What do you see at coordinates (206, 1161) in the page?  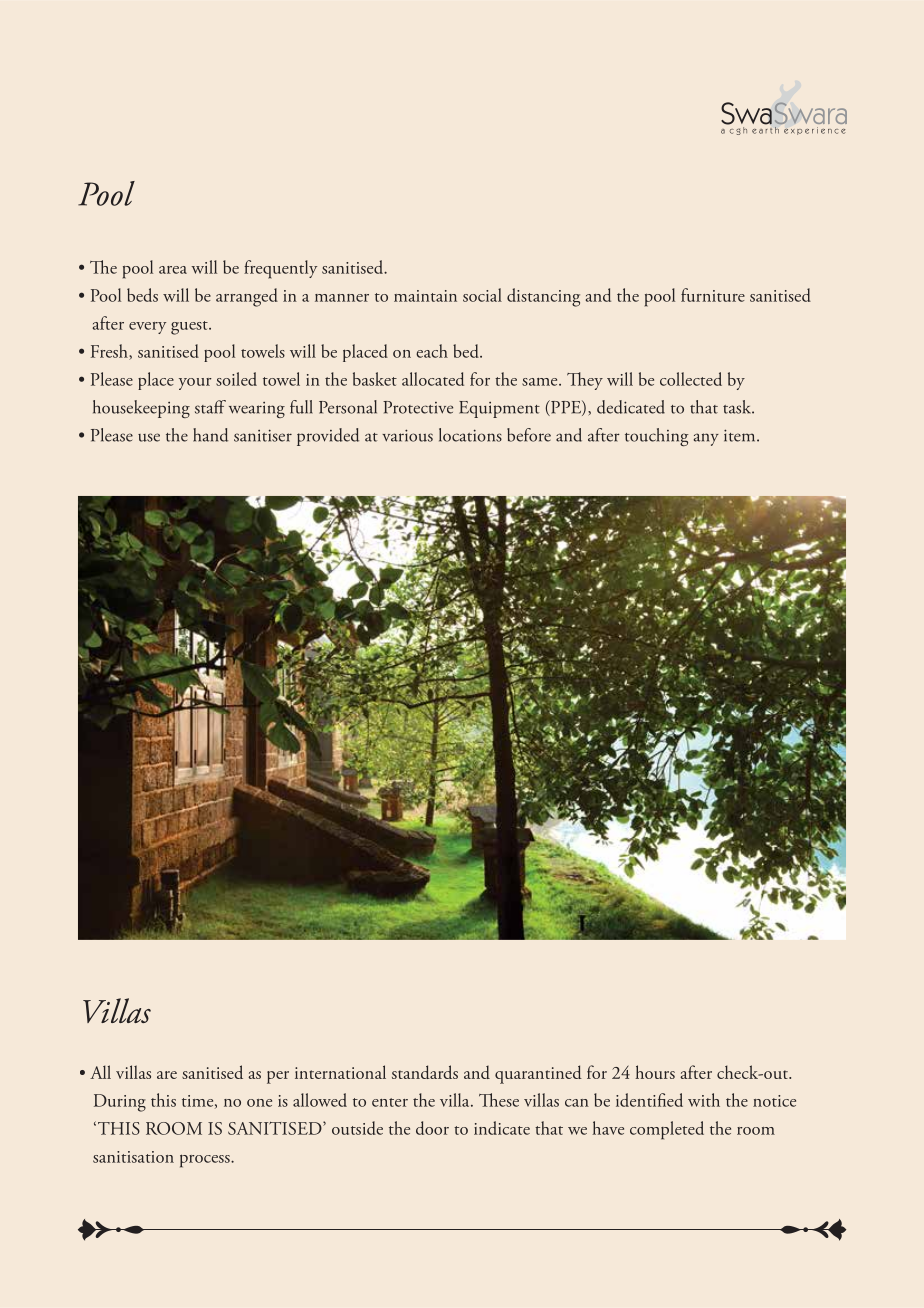 I see `process` at bounding box center [206, 1161].
